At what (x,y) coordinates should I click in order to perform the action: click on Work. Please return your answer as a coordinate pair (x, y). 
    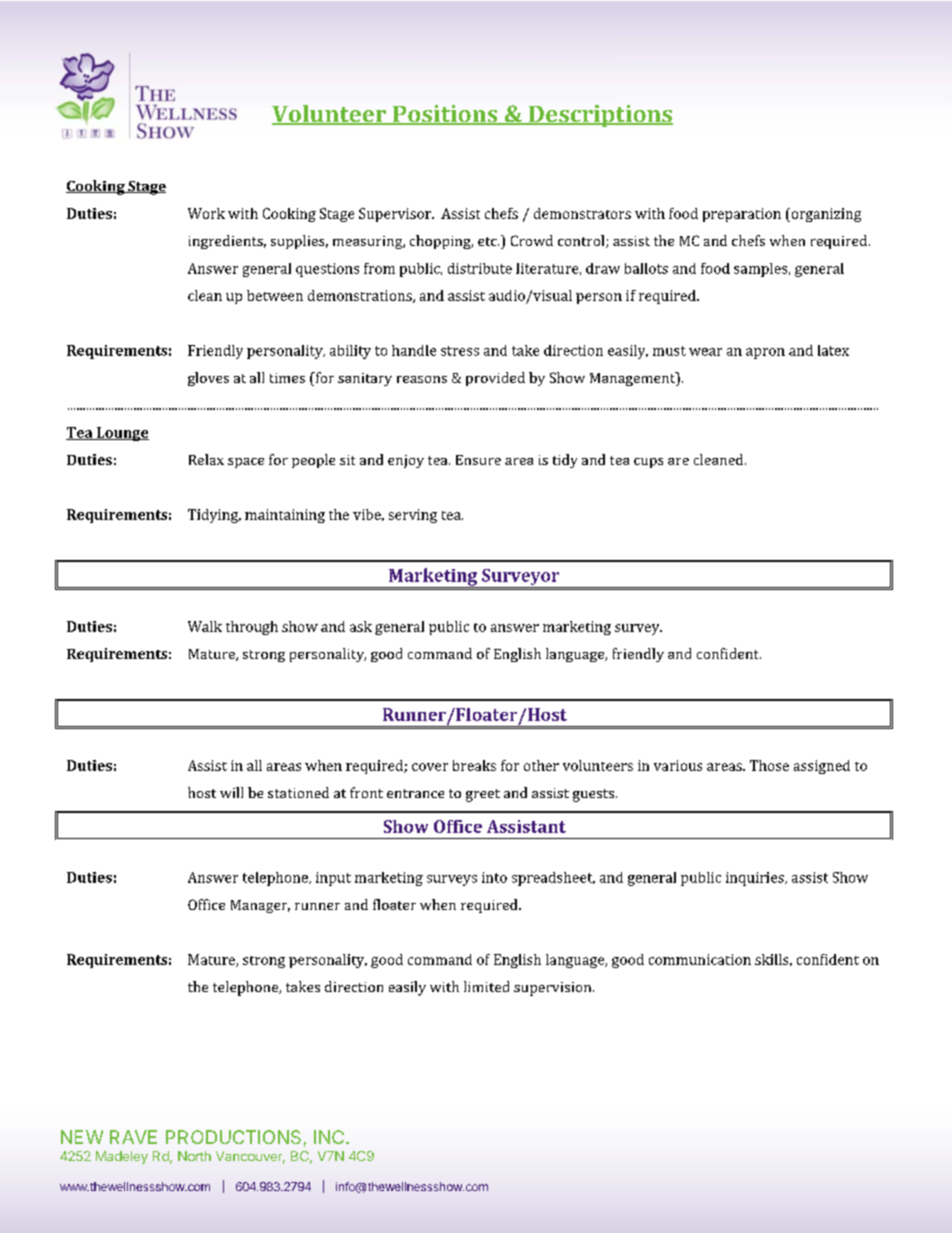
    Looking at the image, I should click on (206, 213).
